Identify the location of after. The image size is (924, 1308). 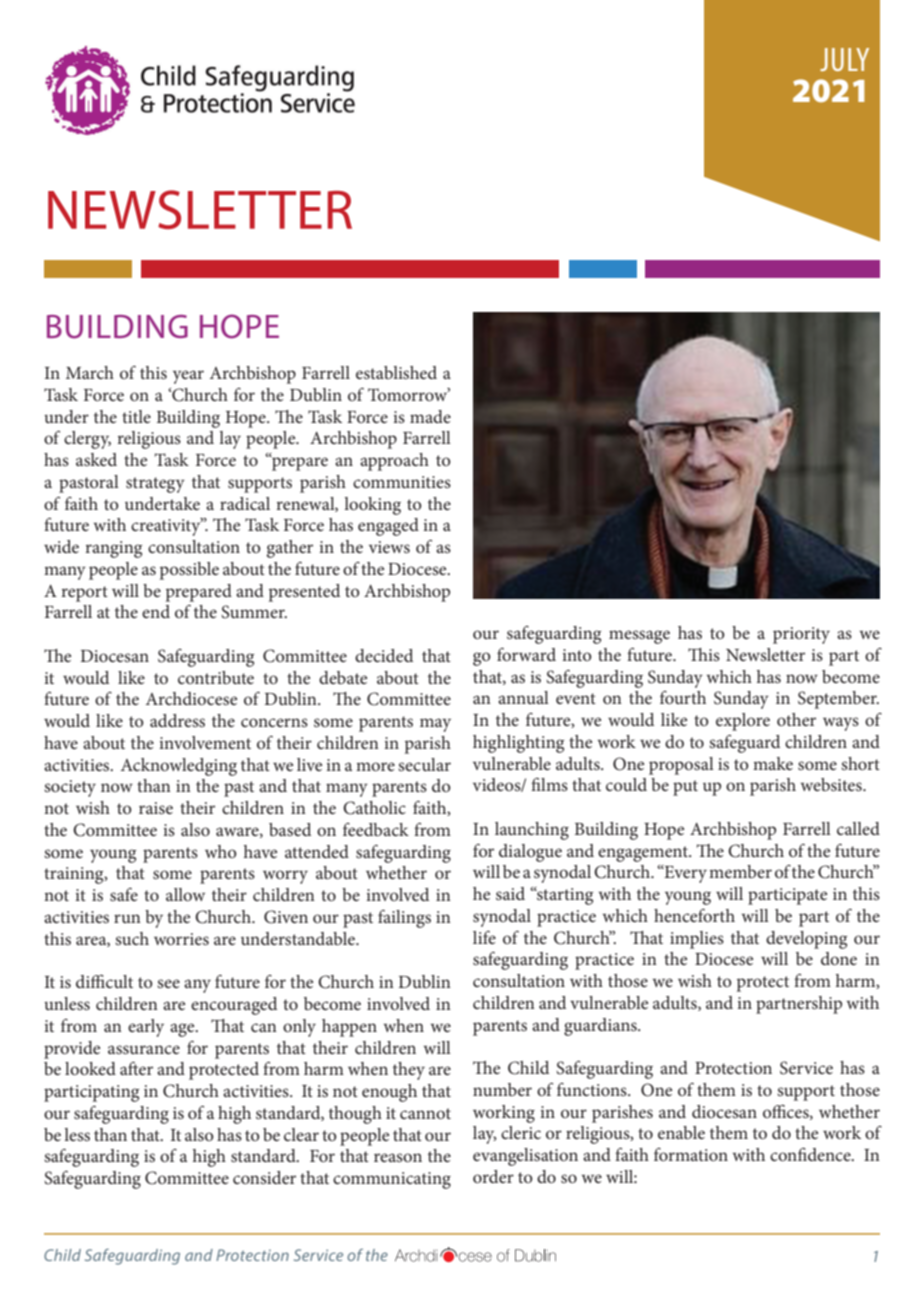
(136, 1068).
